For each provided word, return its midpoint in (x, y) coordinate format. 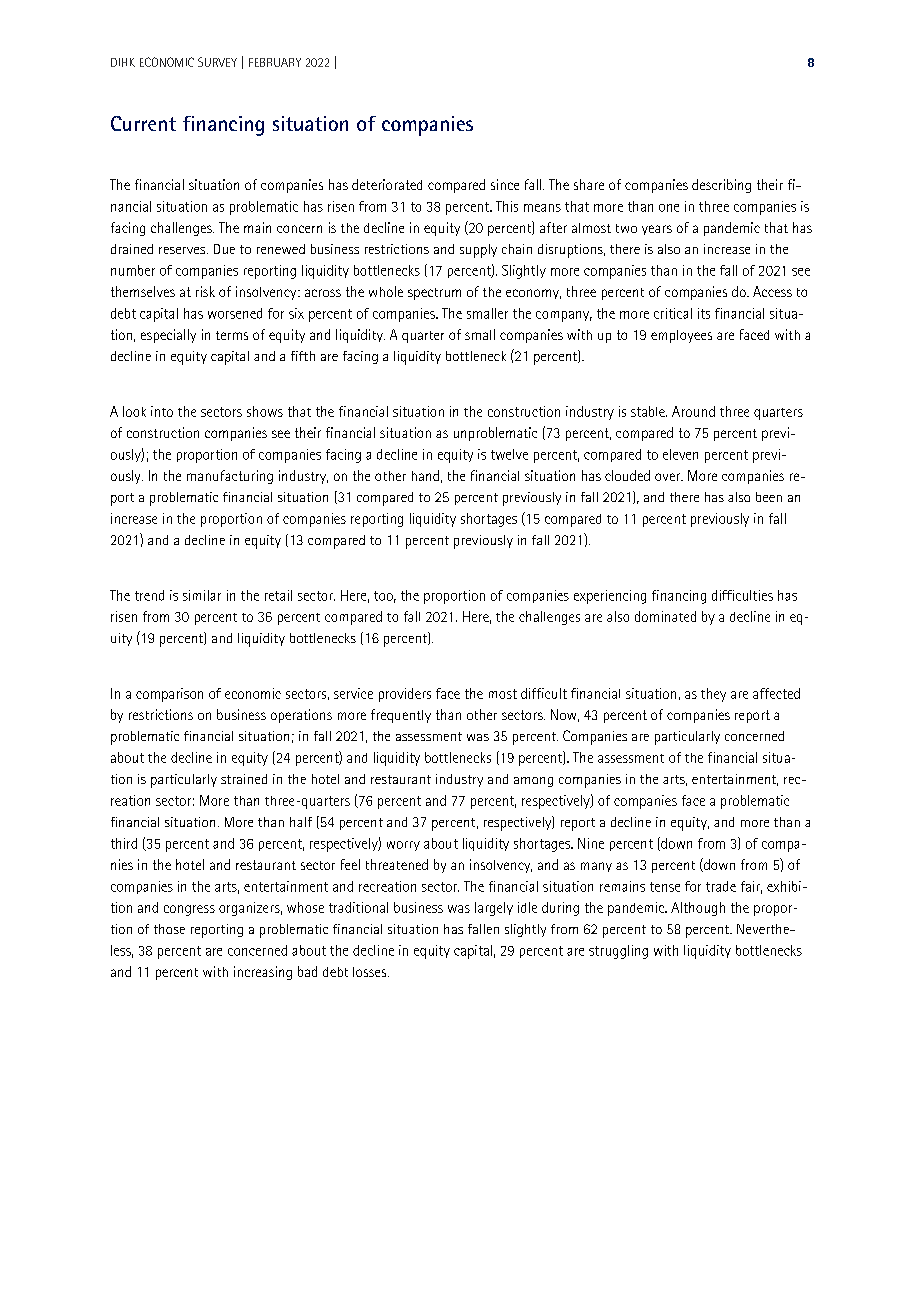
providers (405, 695)
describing (721, 186)
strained (244, 779)
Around (693, 411)
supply (478, 251)
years (657, 230)
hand (425, 475)
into (162, 411)
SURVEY (217, 62)
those (169, 929)
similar (202, 595)
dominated (665, 616)
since (505, 184)
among (533, 782)
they (713, 695)
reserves (183, 250)
